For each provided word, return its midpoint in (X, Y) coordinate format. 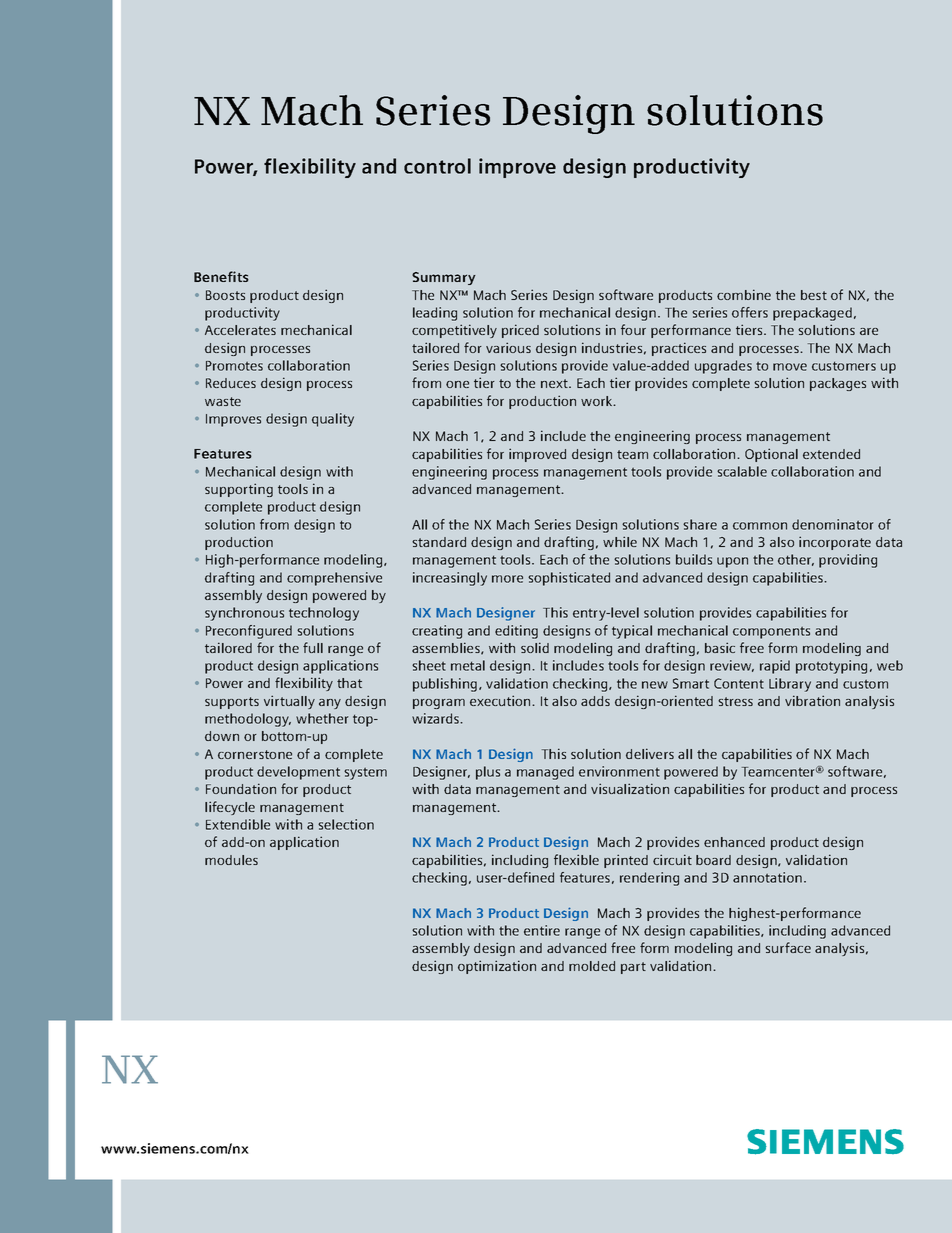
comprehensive (334, 579)
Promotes (234, 366)
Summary (444, 278)
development (298, 773)
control (437, 166)
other (796, 560)
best (814, 295)
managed (545, 773)
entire (542, 930)
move (790, 367)
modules (231, 860)
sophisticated (569, 579)
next (555, 383)
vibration (812, 700)
